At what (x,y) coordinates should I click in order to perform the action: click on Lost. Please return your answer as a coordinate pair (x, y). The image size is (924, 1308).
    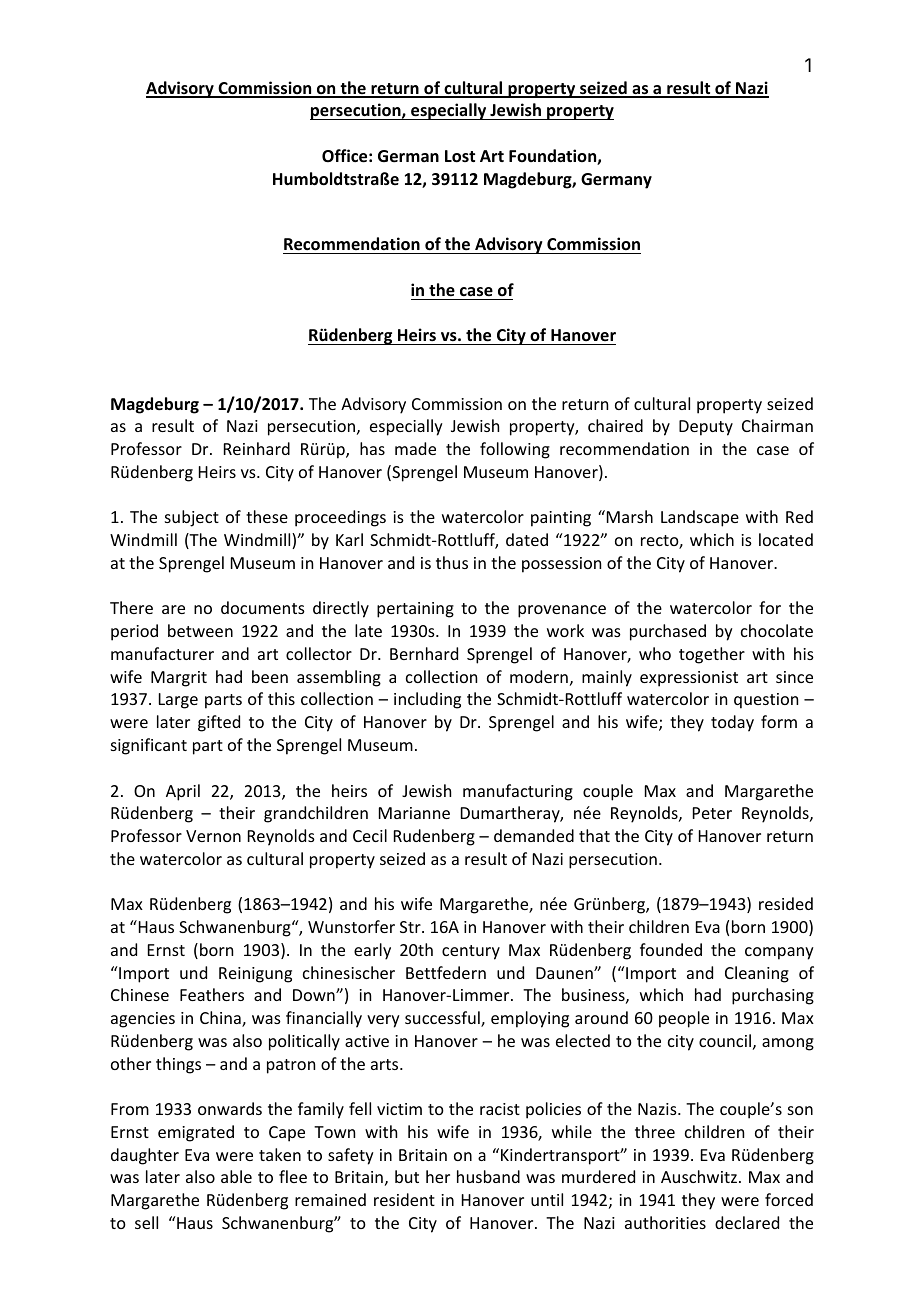
    Looking at the image, I should click on (460, 156).
